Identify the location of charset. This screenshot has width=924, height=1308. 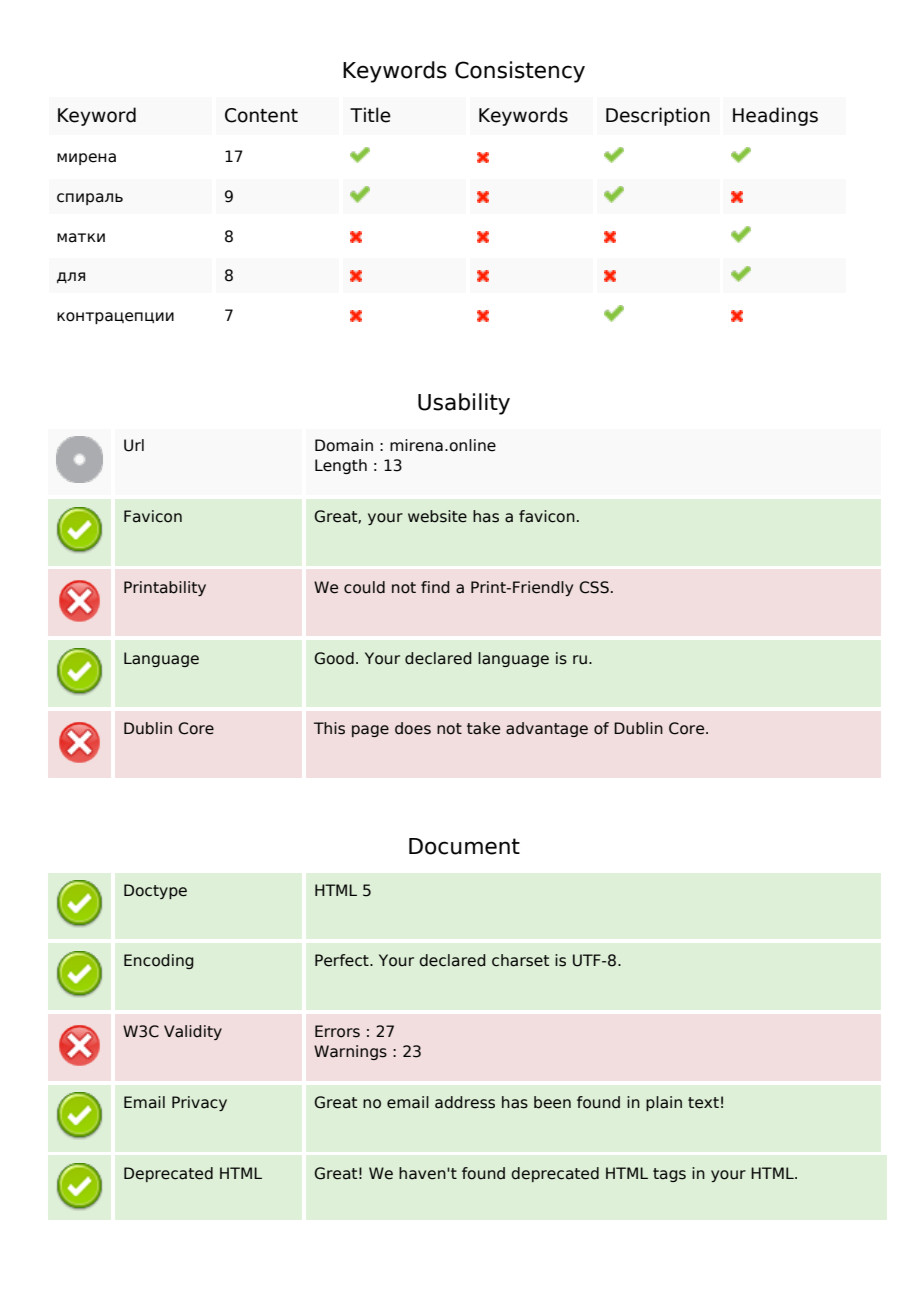
(520, 960).
